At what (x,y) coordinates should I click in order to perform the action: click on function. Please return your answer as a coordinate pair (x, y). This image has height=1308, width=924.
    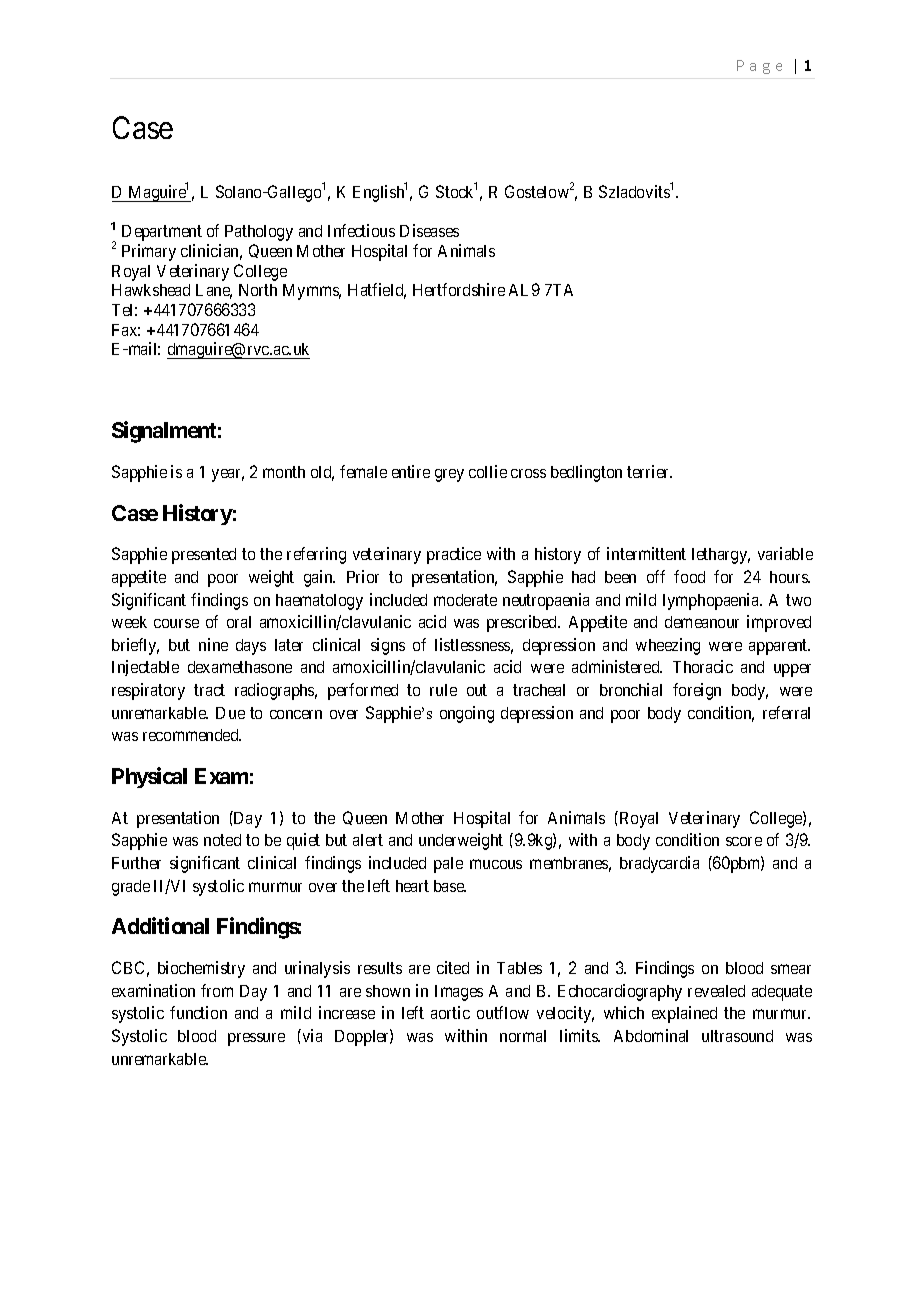
    Looking at the image, I should click on (198, 1012).
